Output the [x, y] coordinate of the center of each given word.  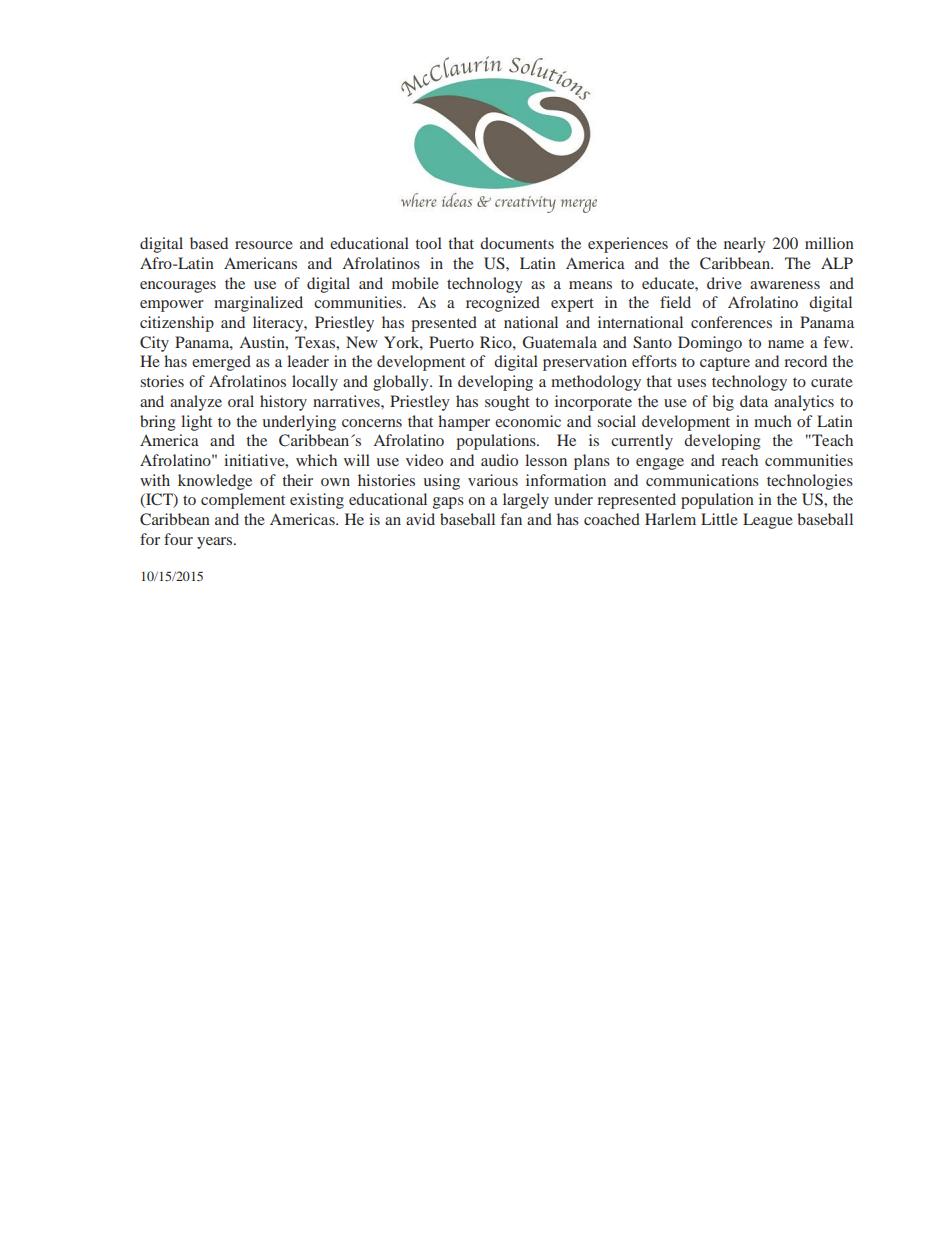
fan [511, 519]
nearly [745, 245]
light [196, 423]
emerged [221, 363]
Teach [831, 440]
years [216, 543]
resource [264, 245]
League [768, 521]
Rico [497, 342]
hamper [464, 423]
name [786, 344]
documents [517, 243]
